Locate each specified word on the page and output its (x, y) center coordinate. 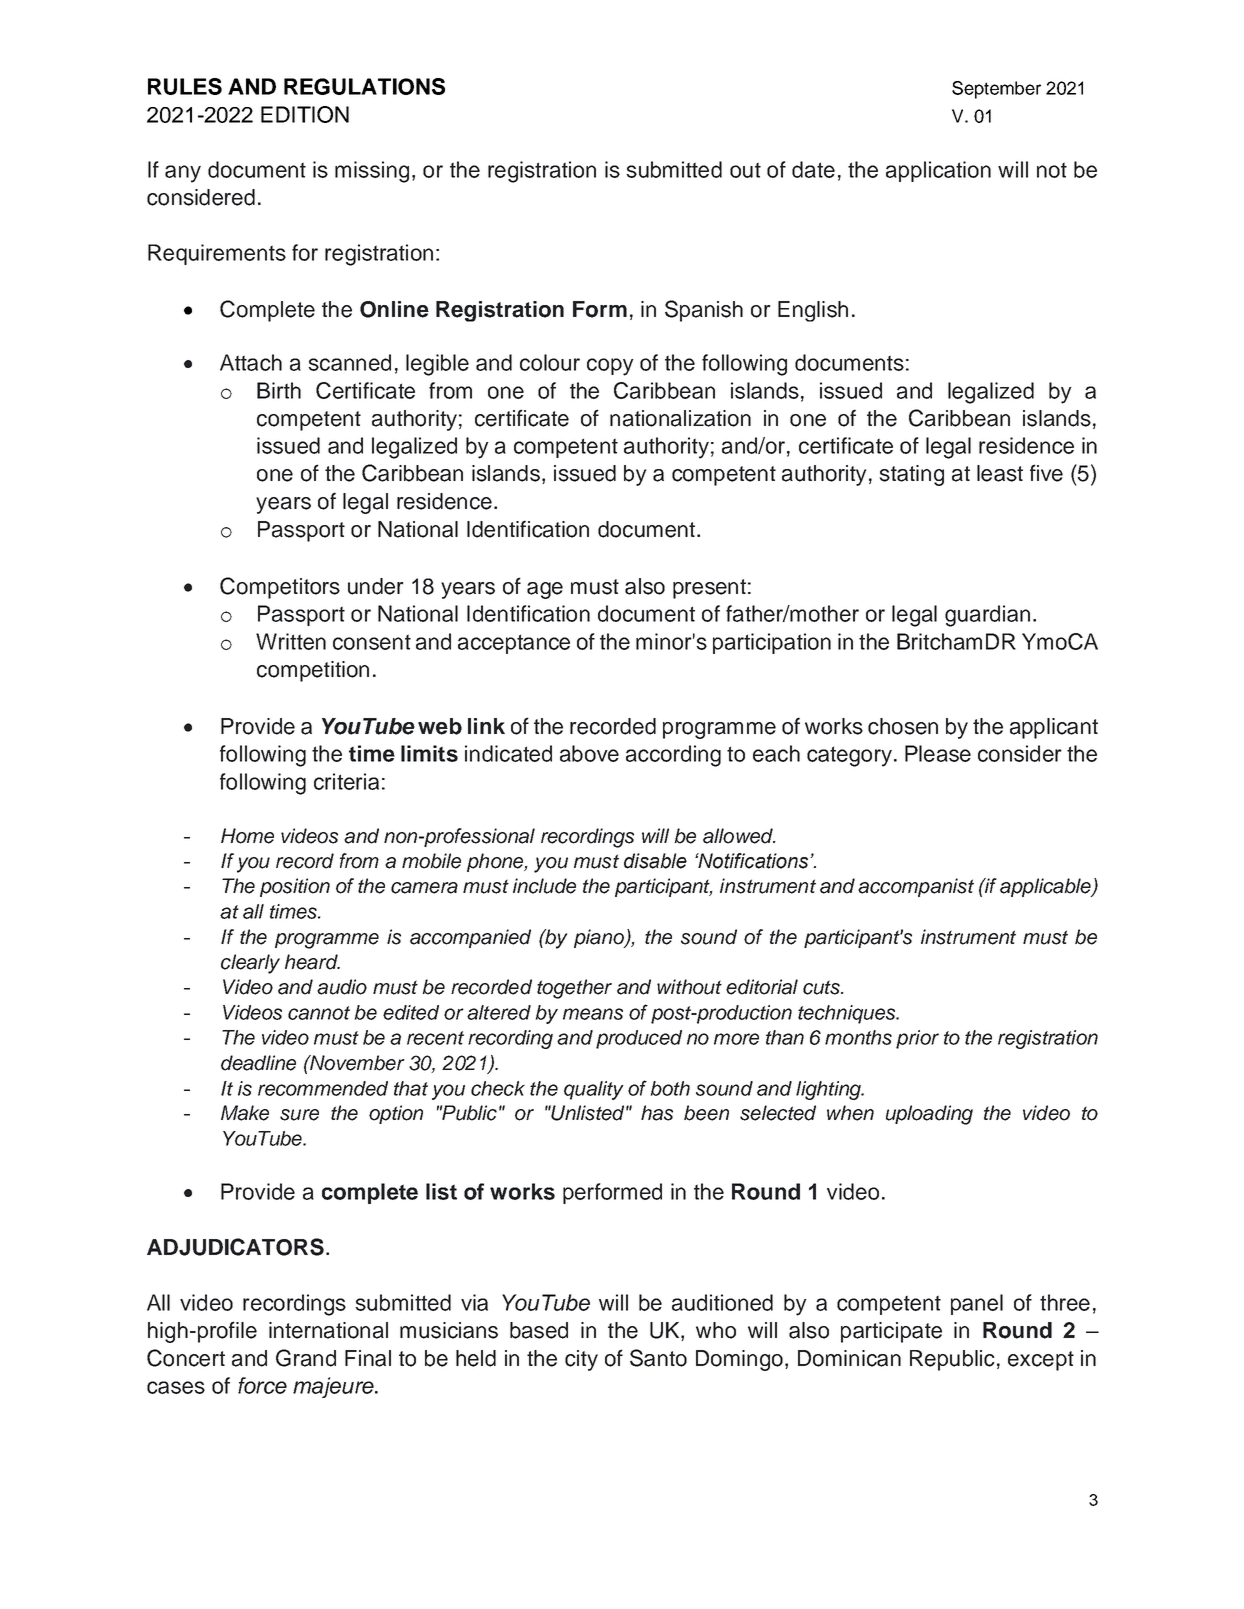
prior (917, 1039)
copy (610, 367)
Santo (658, 1358)
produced (639, 1039)
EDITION (305, 114)
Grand (306, 1358)
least (1000, 473)
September (996, 90)
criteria (346, 781)
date (813, 169)
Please (938, 753)
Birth (279, 390)
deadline (258, 1063)
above (589, 753)
